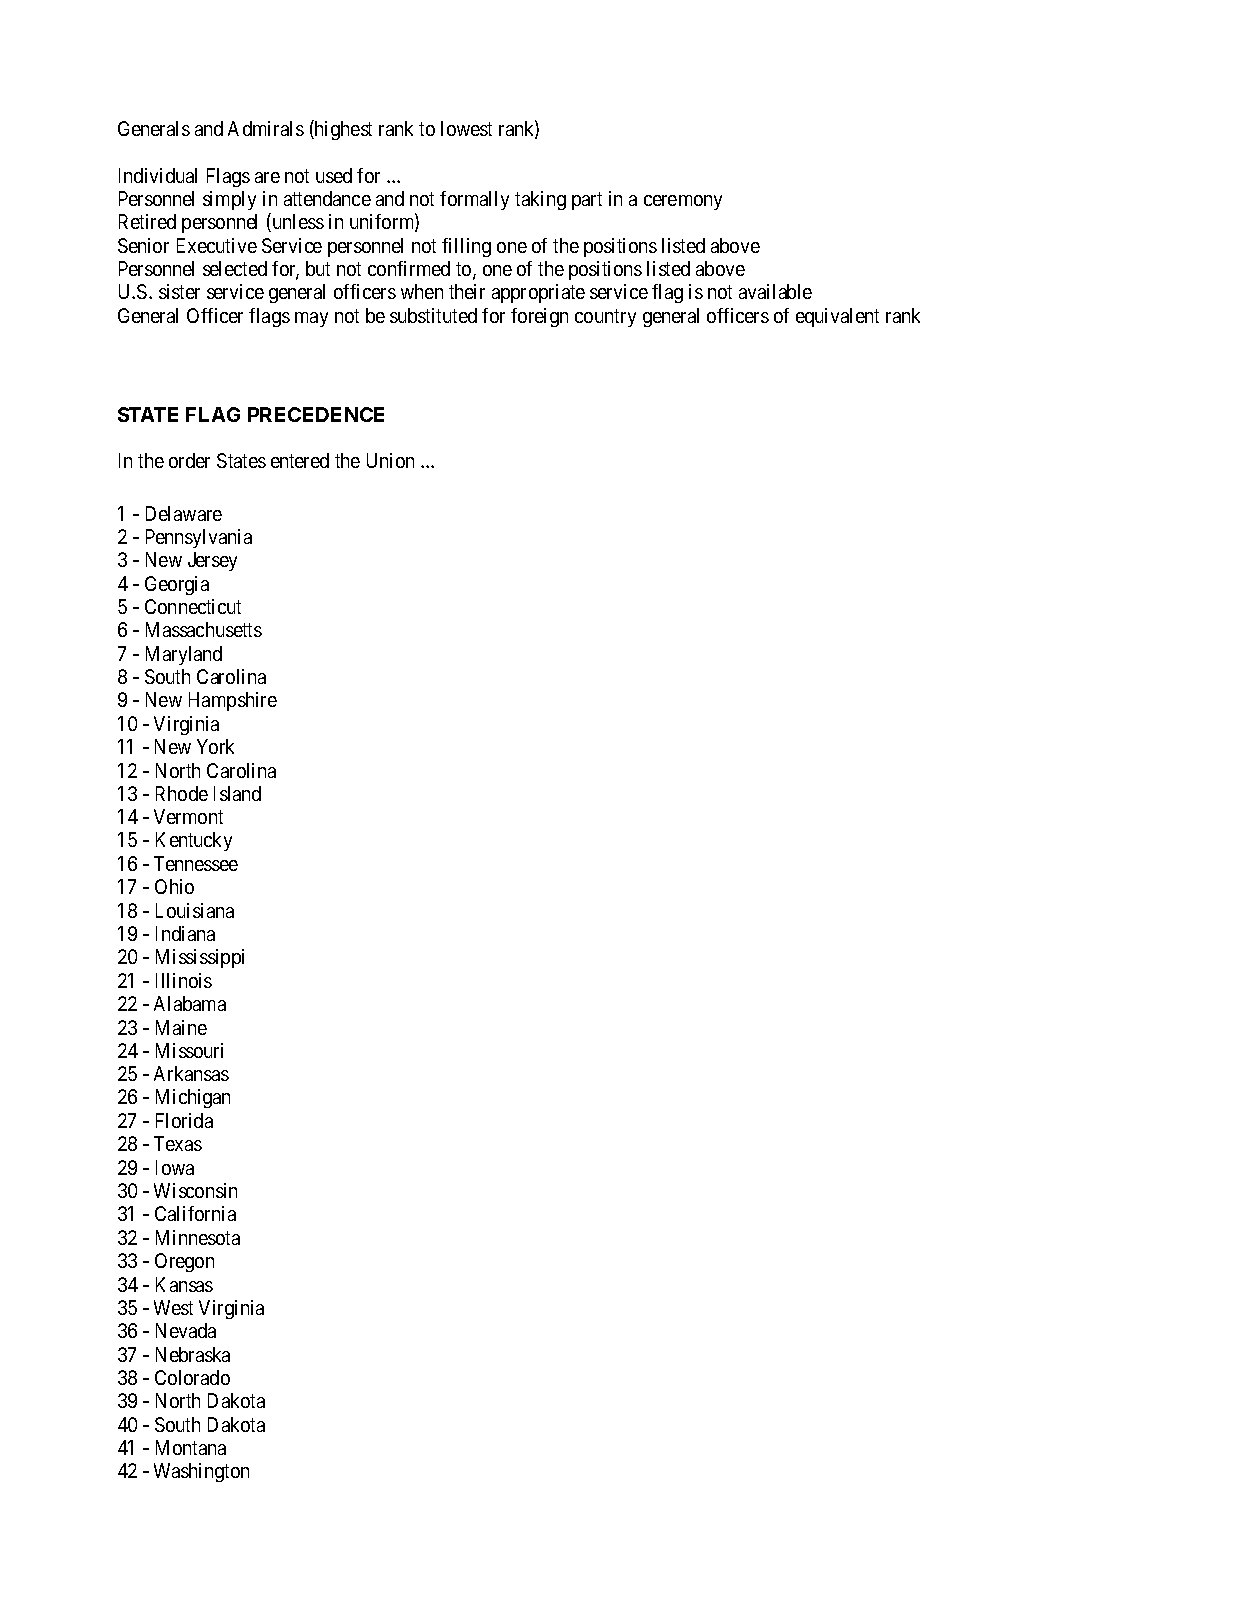  Describe the element at coordinates (233, 701) in the screenshot. I see `Hampshire` at that location.
